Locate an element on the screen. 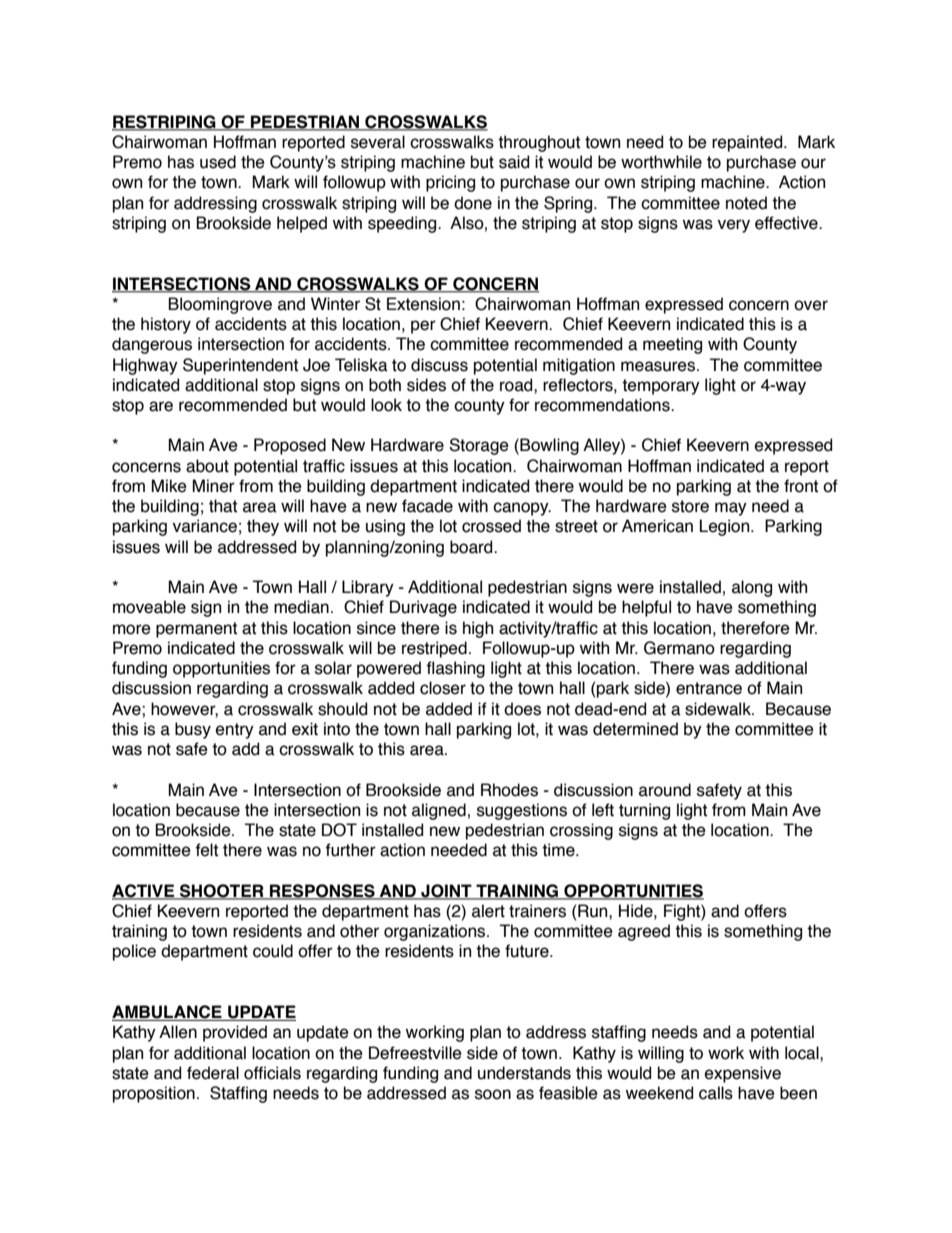  felt is located at coordinates (206, 850).
